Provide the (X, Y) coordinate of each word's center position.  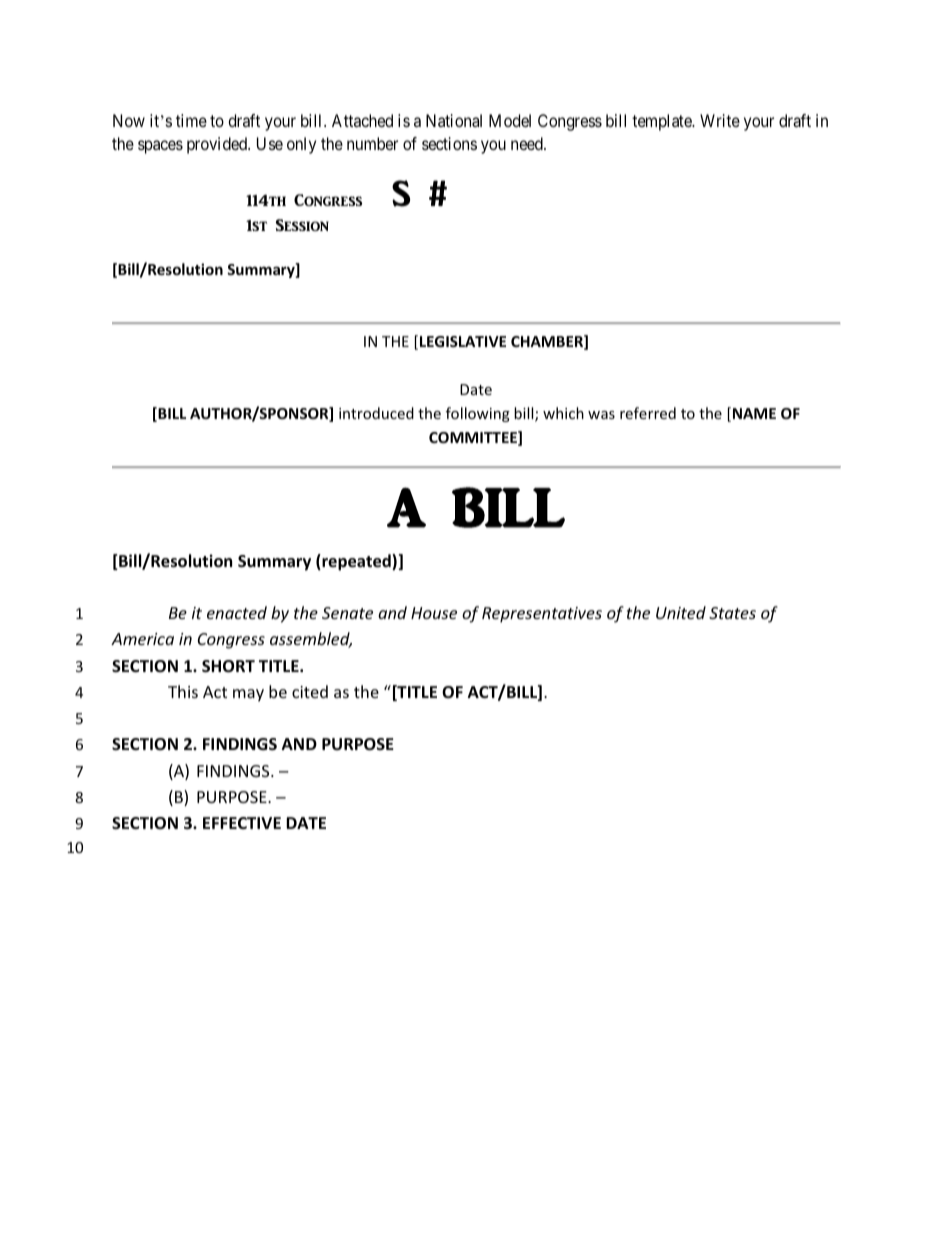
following (478, 414)
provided (218, 145)
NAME (754, 413)
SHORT (228, 666)
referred (648, 413)
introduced (376, 413)
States (732, 613)
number (372, 143)
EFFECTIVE (242, 823)
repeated (356, 562)
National (454, 120)
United (681, 612)
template (663, 122)
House (434, 613)
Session (302, 225)
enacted (237, 612)
